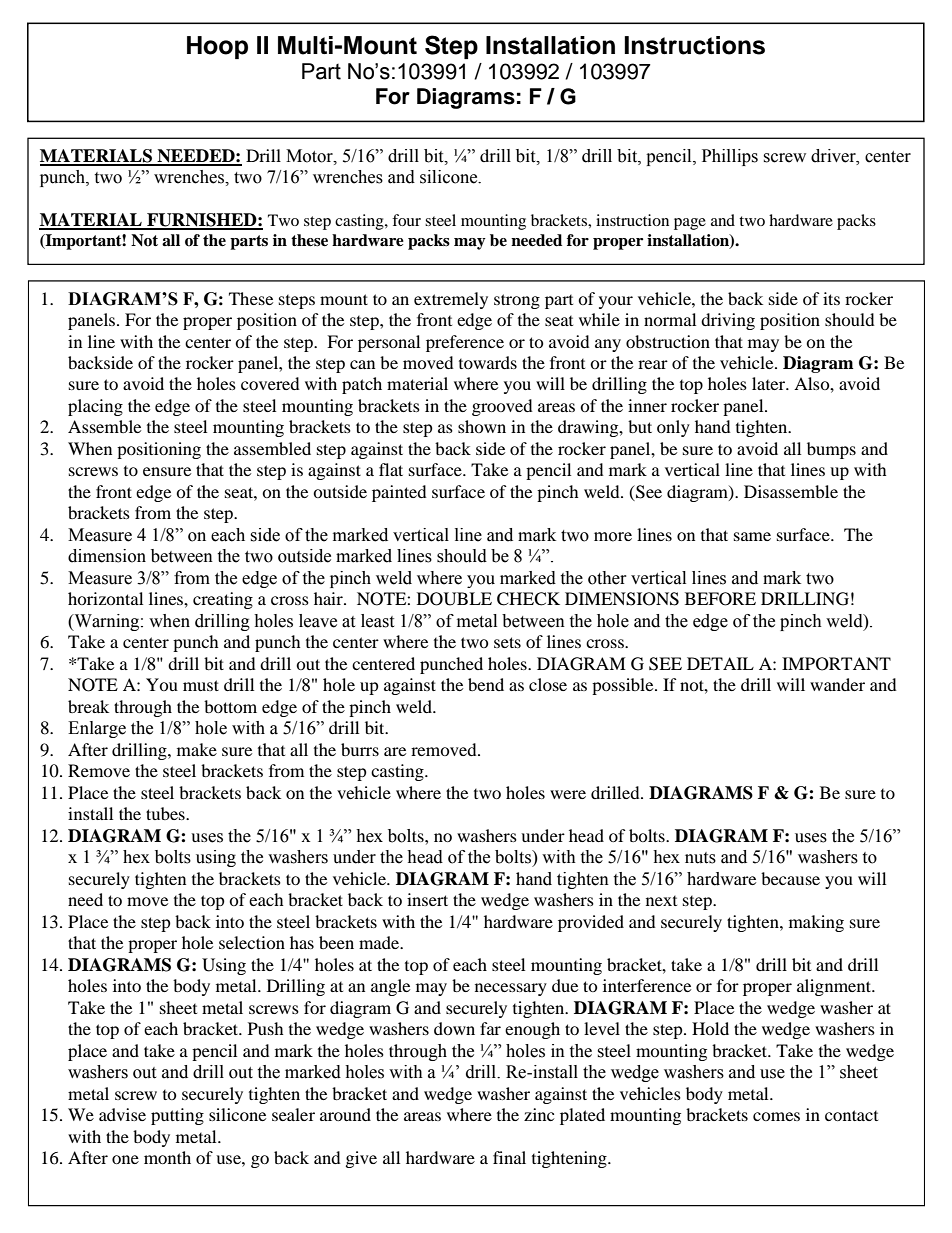  I want to click on Phillips, so click(730, 157).
